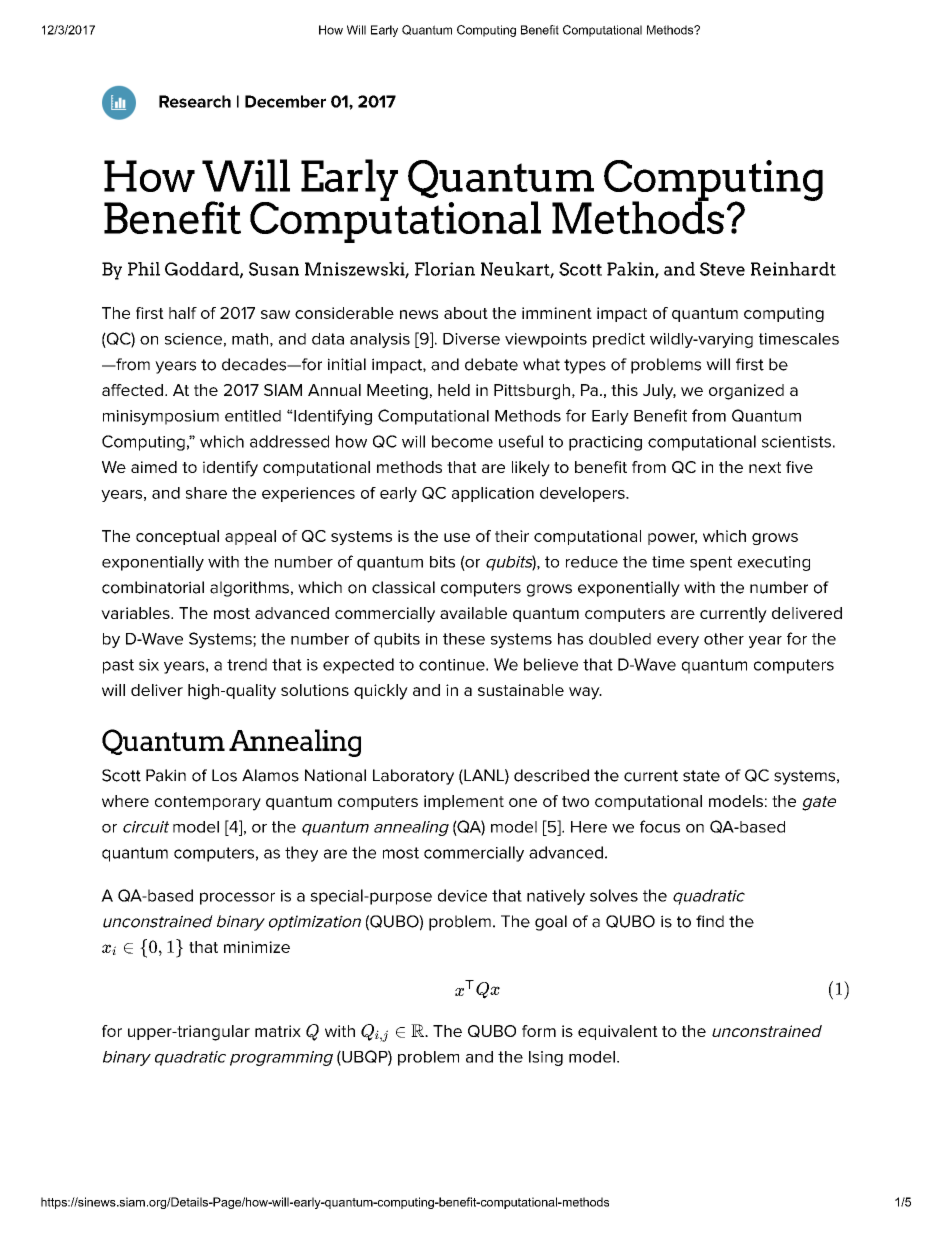  I want to click on organized, so click(746, 392).
